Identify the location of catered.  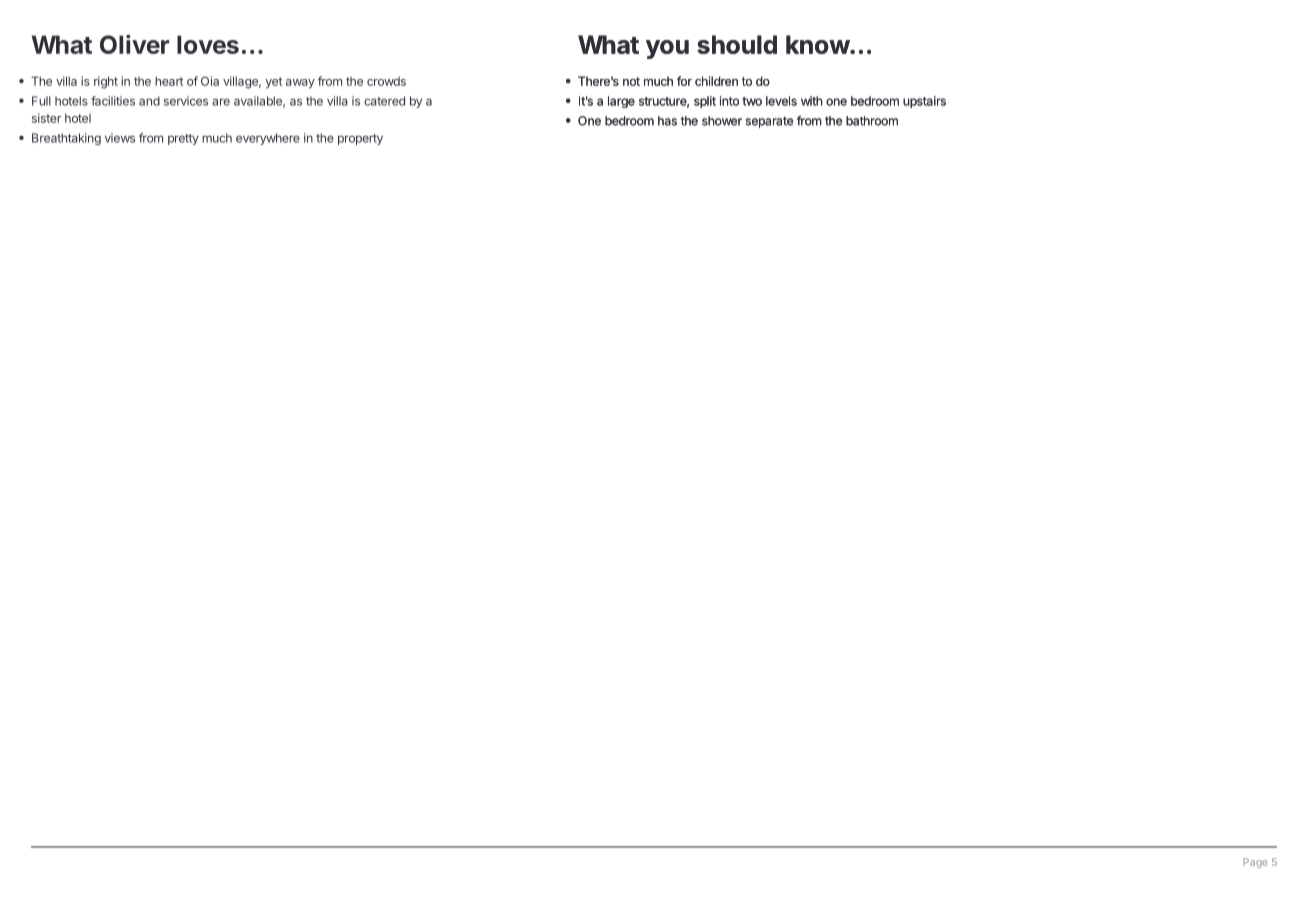
(384, 101).
